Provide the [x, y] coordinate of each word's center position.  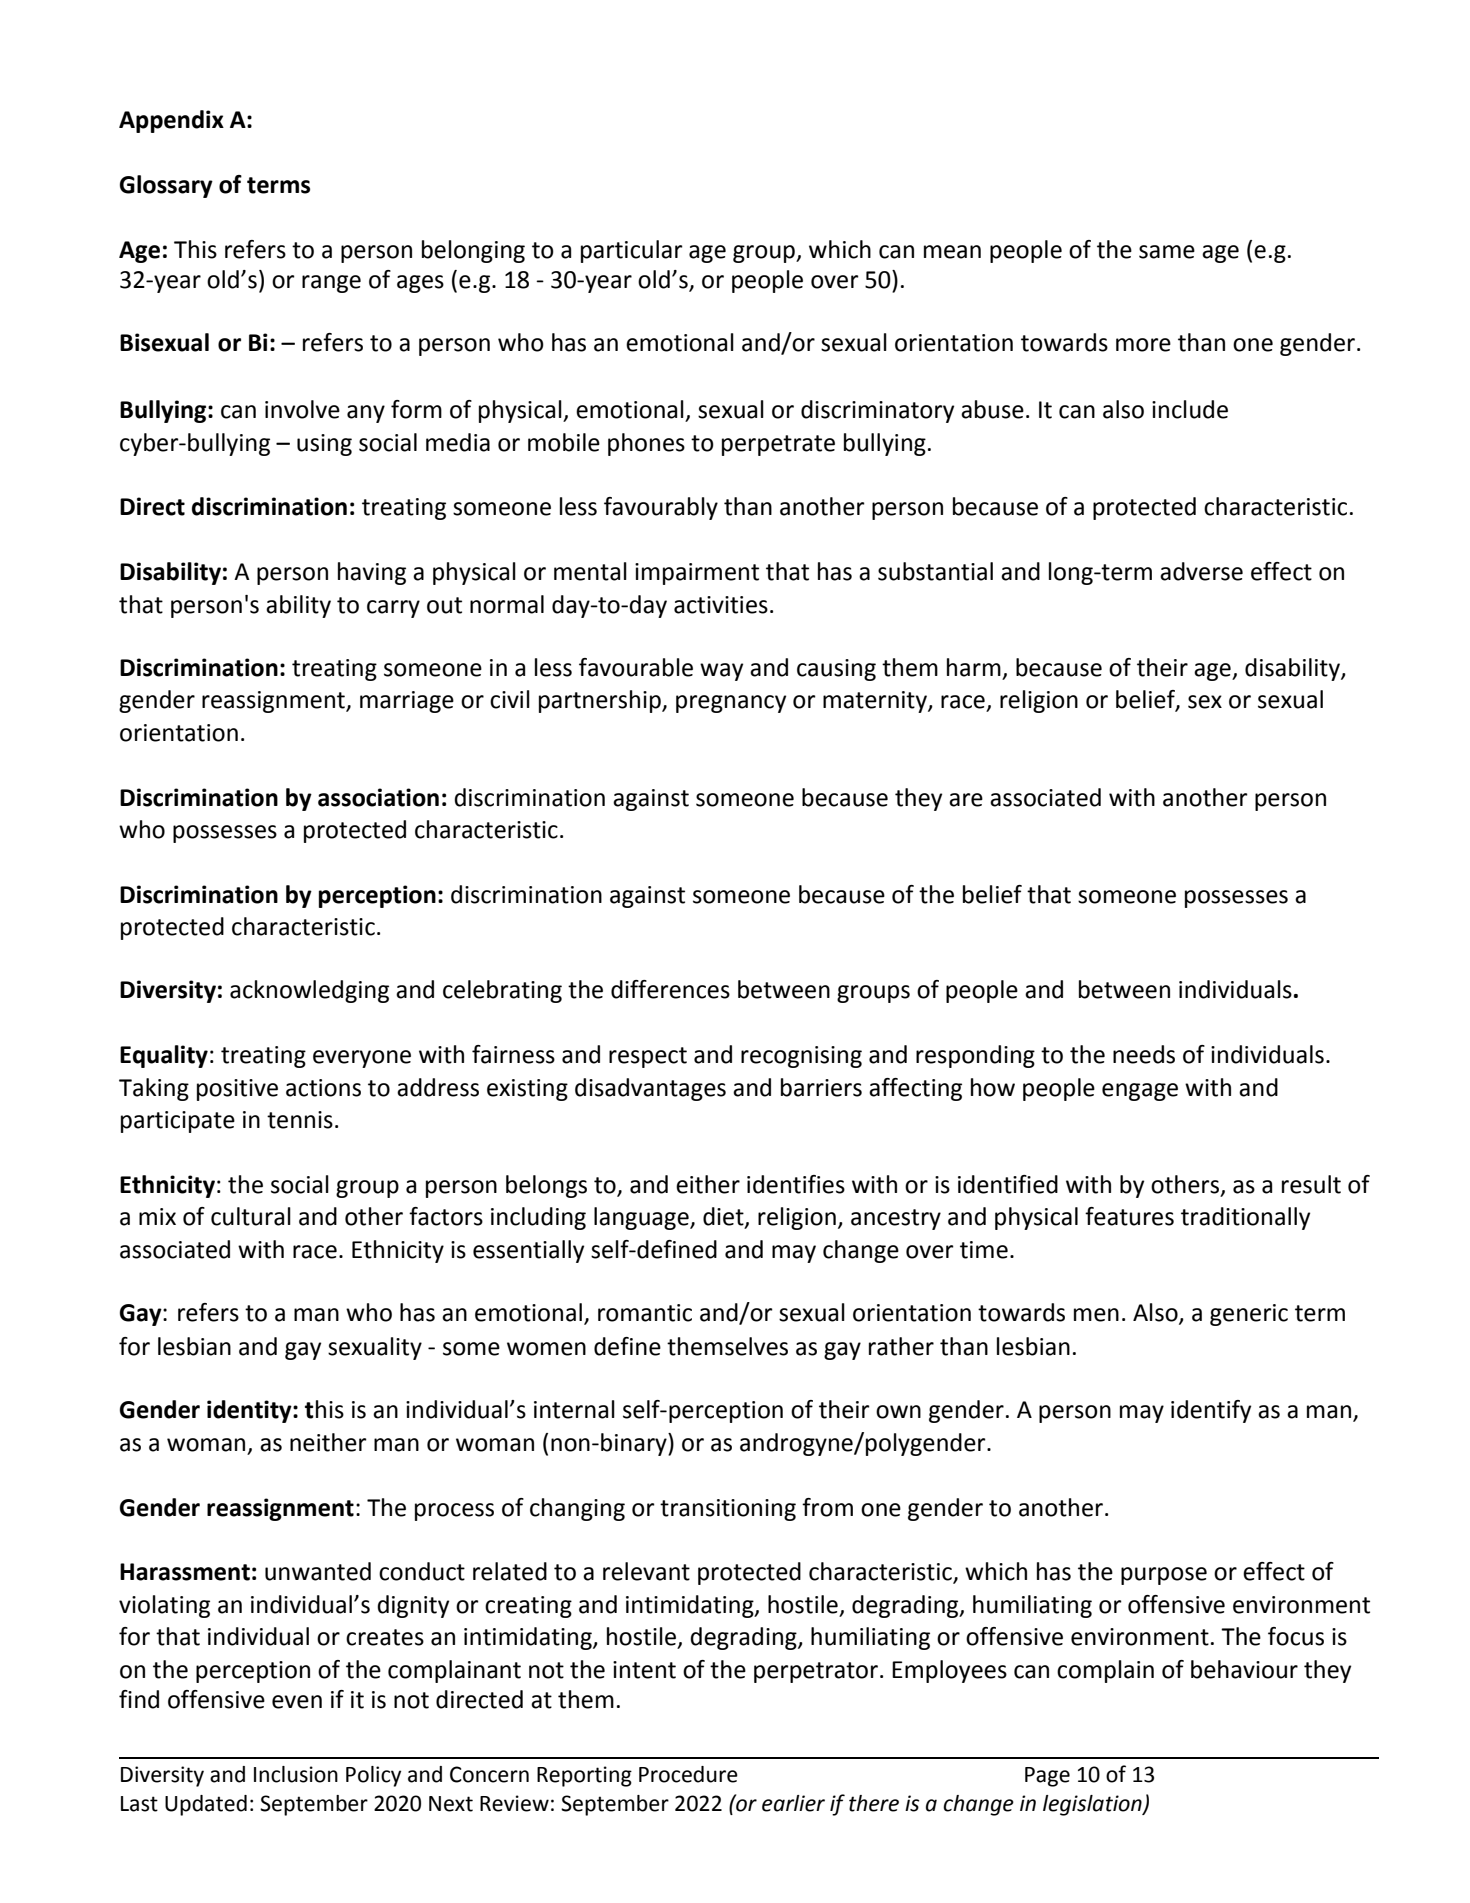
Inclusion [296, 1774]
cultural [251, 1216]
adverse [1201, 571]
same [1167, 252]
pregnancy [731, 704]
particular [632, 251]
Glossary [166, 186]
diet [724, 1217]
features [1129, 1216]
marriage [407, 702]
